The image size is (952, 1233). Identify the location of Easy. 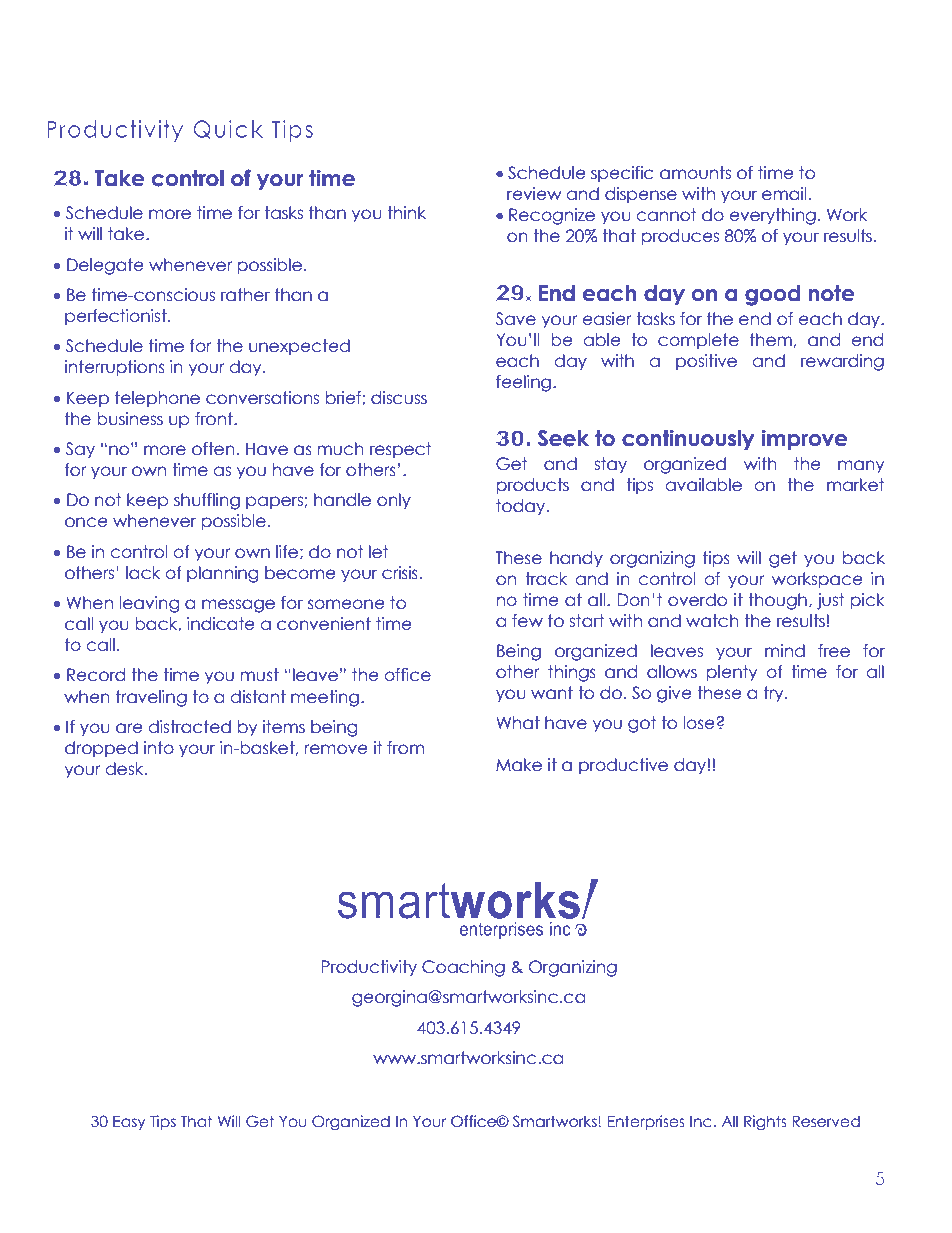
(129, 1123).
